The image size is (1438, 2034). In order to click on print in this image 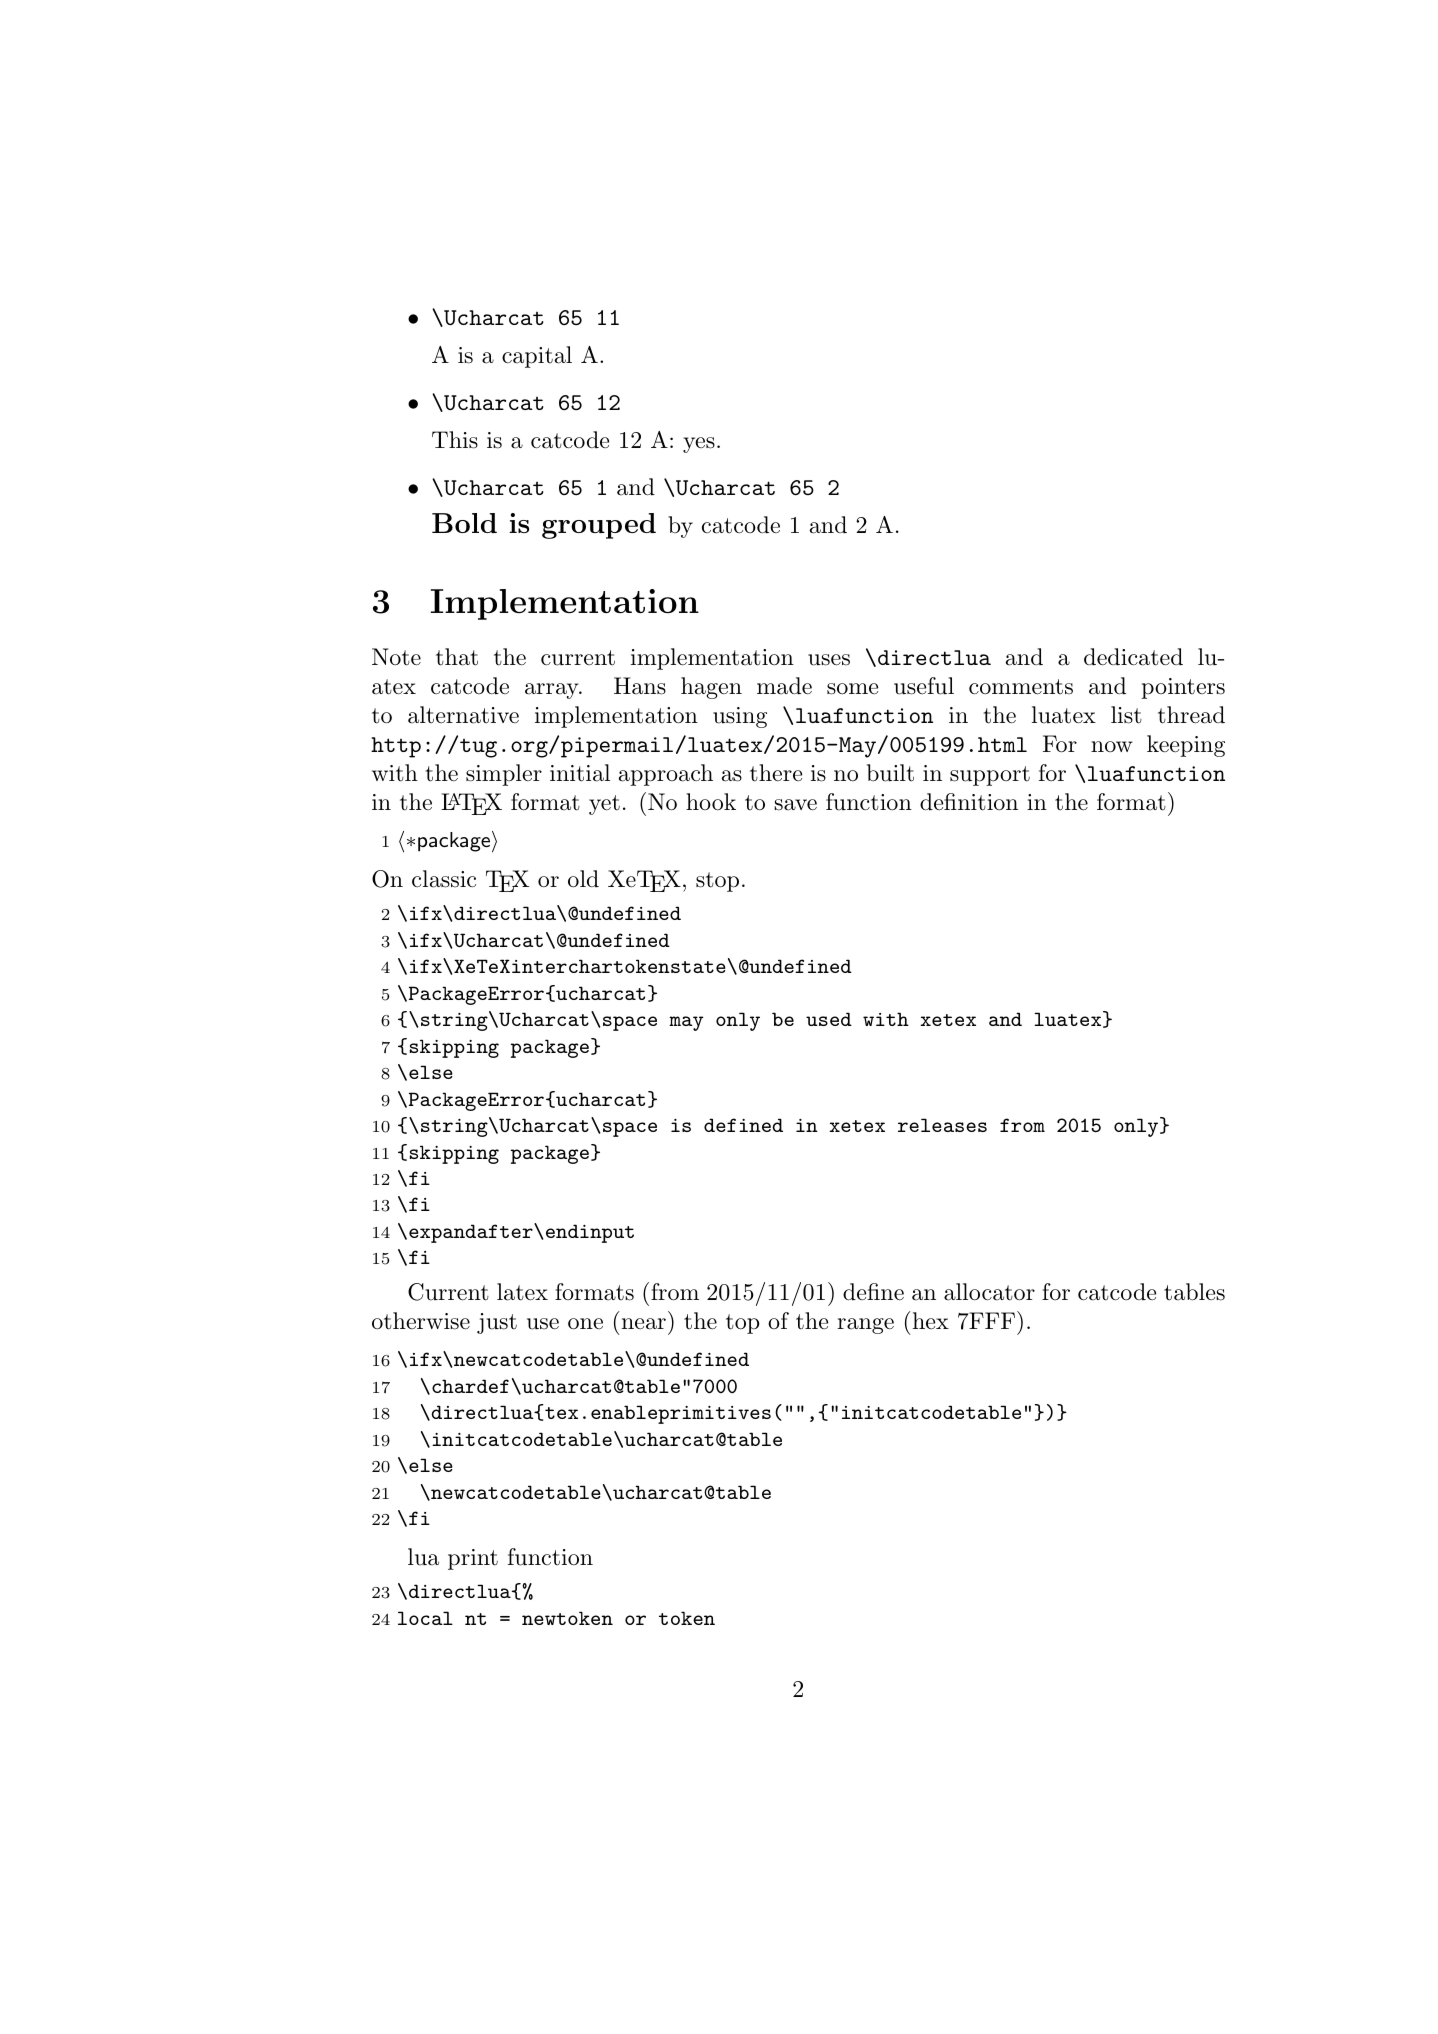, I will do `click(473, 1559)`.
